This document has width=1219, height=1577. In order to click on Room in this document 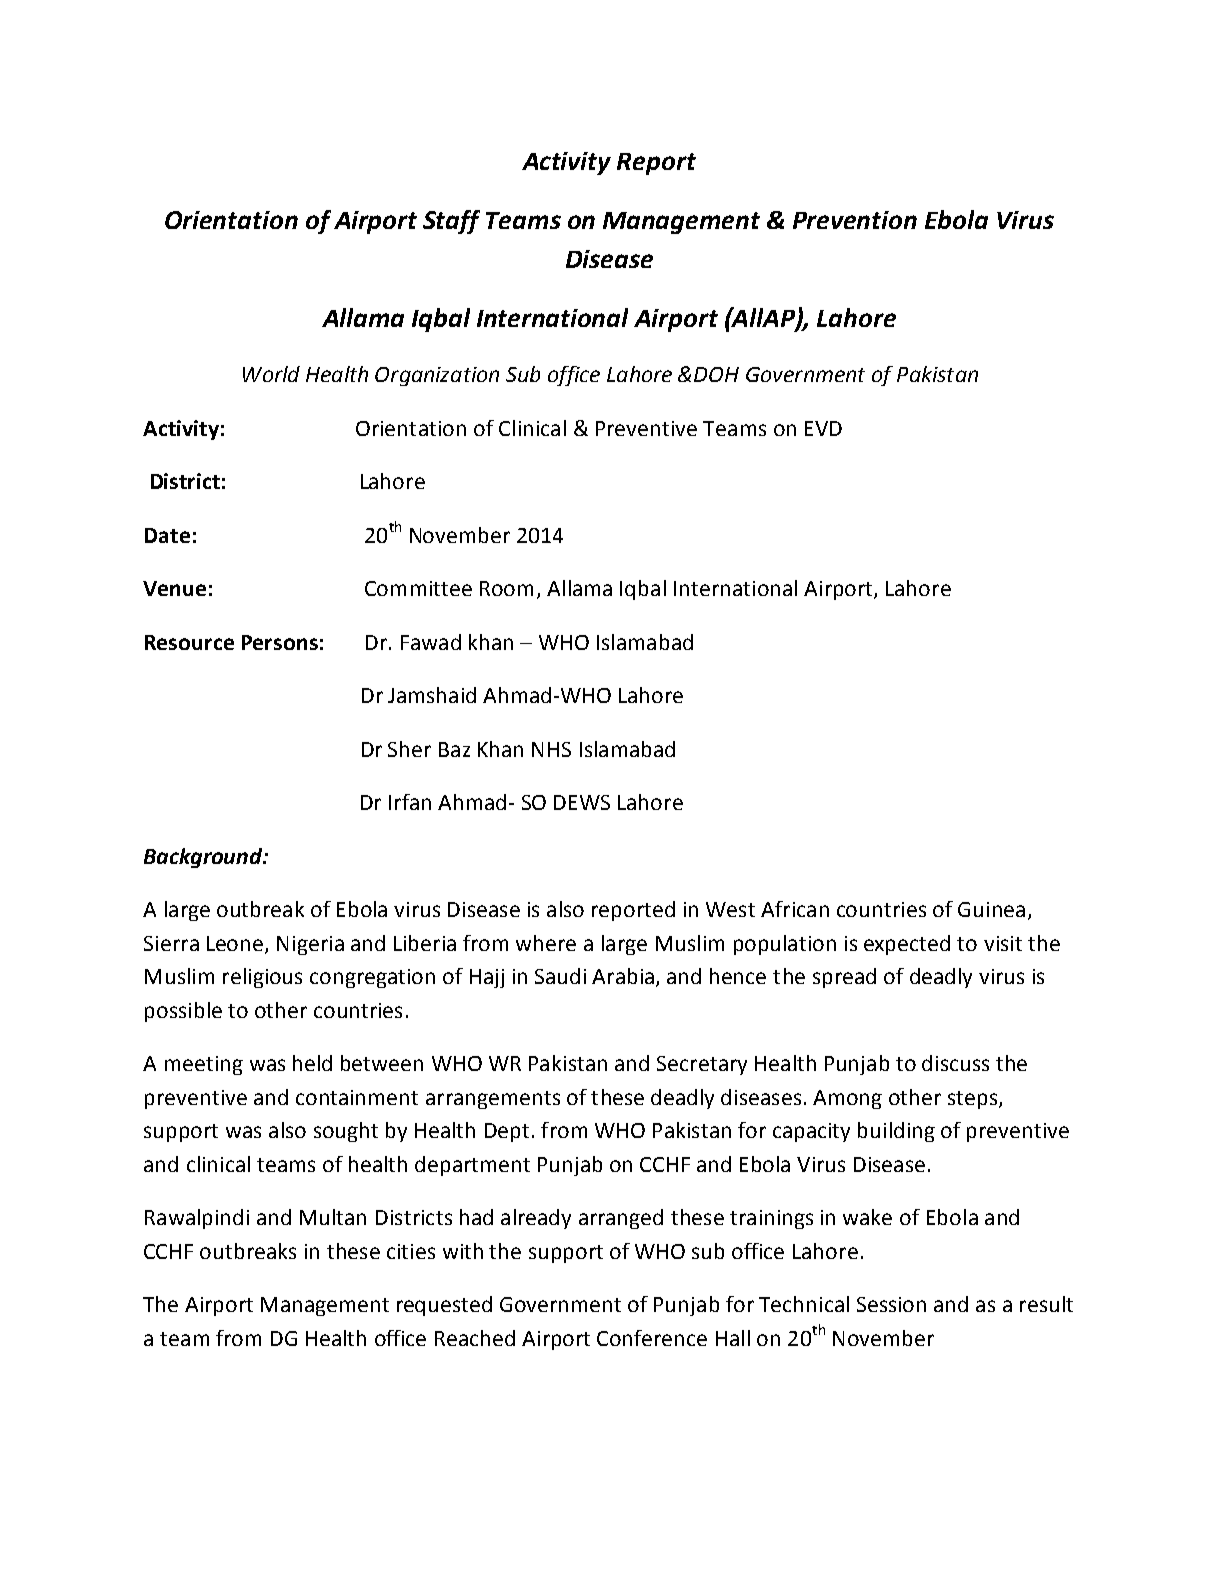, I will do `click(506, 588)`.
